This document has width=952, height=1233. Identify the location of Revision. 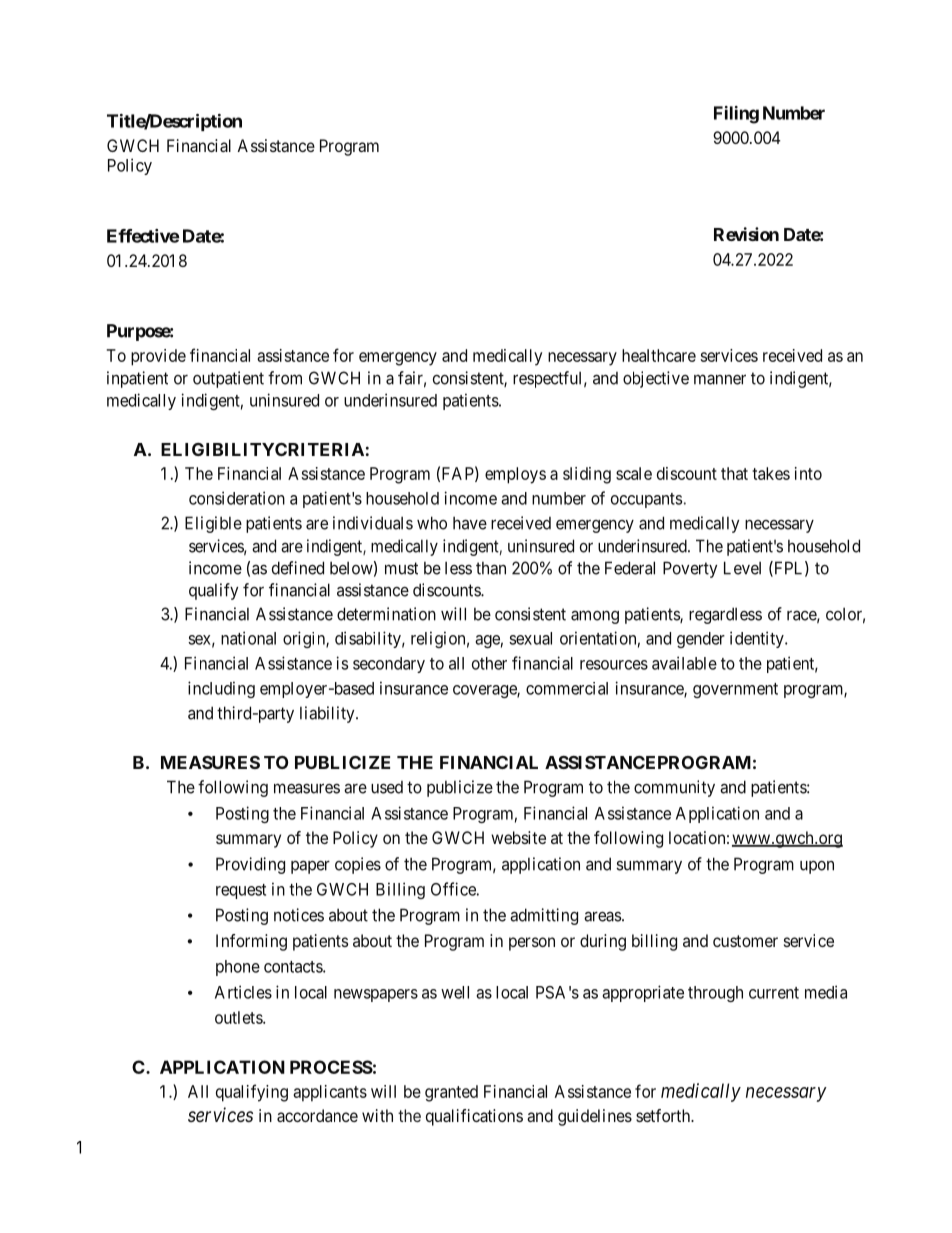
(746, 234).
